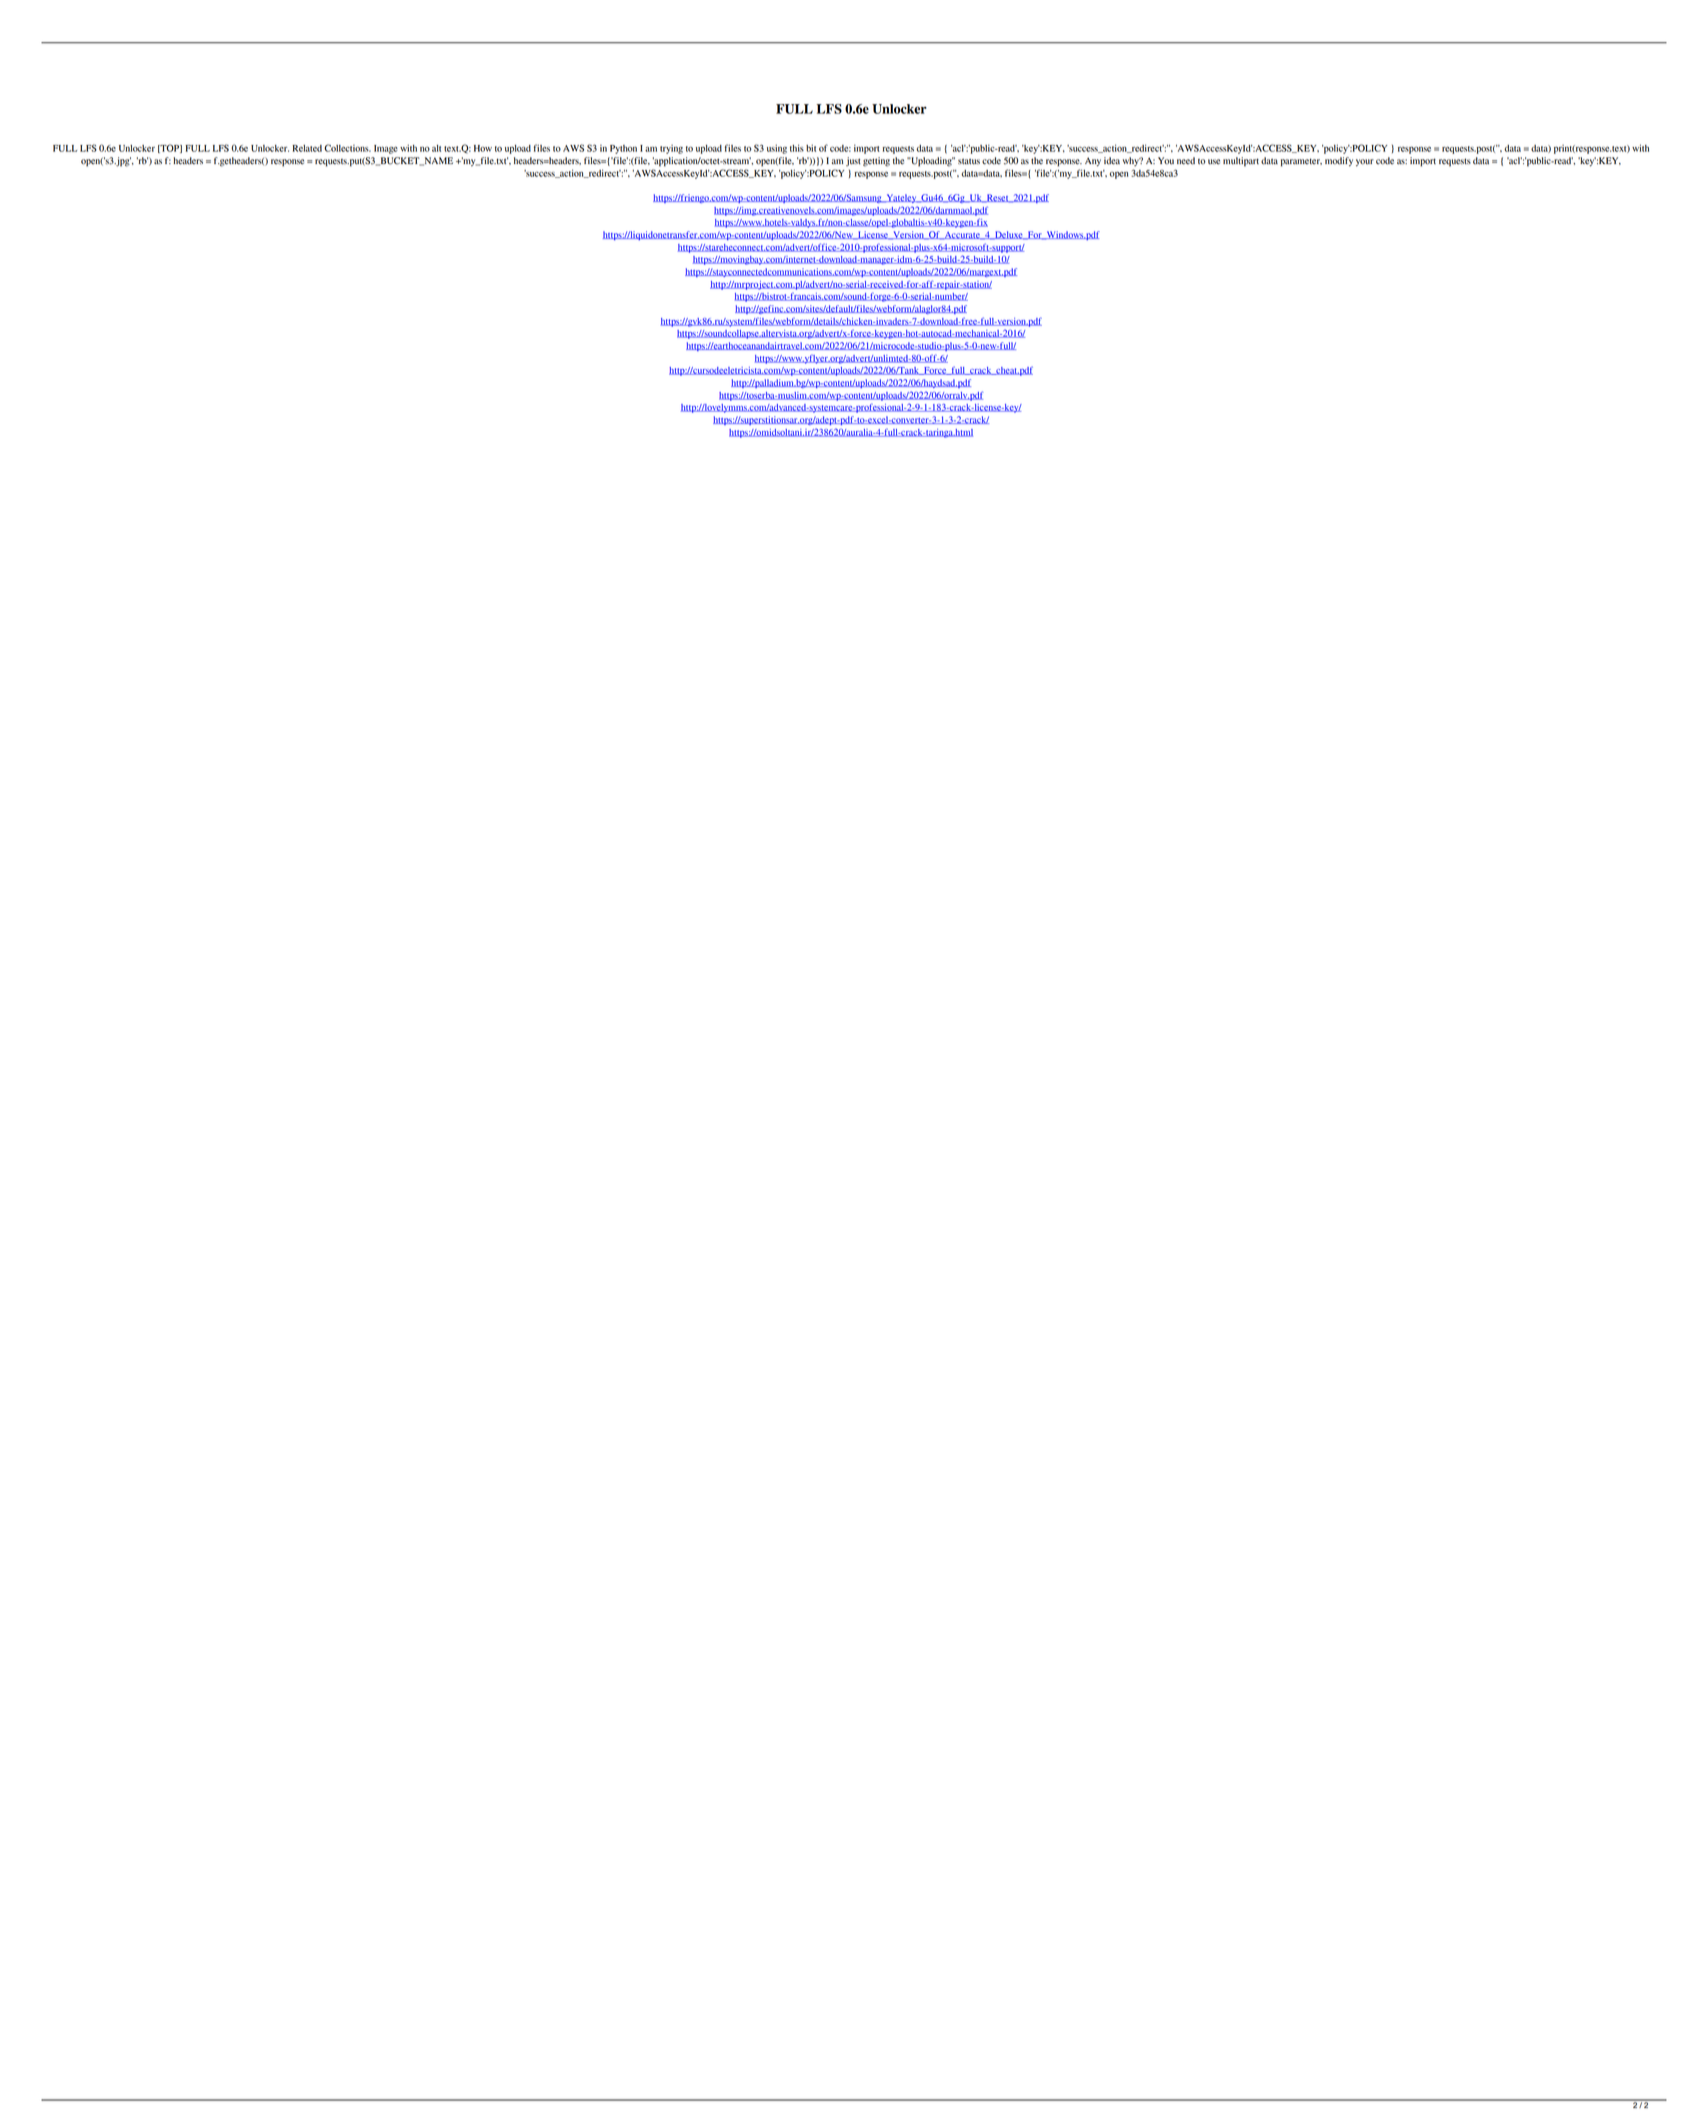  Describe the element at coordinates (1186, 161) in the image. I see `need` at that location.
